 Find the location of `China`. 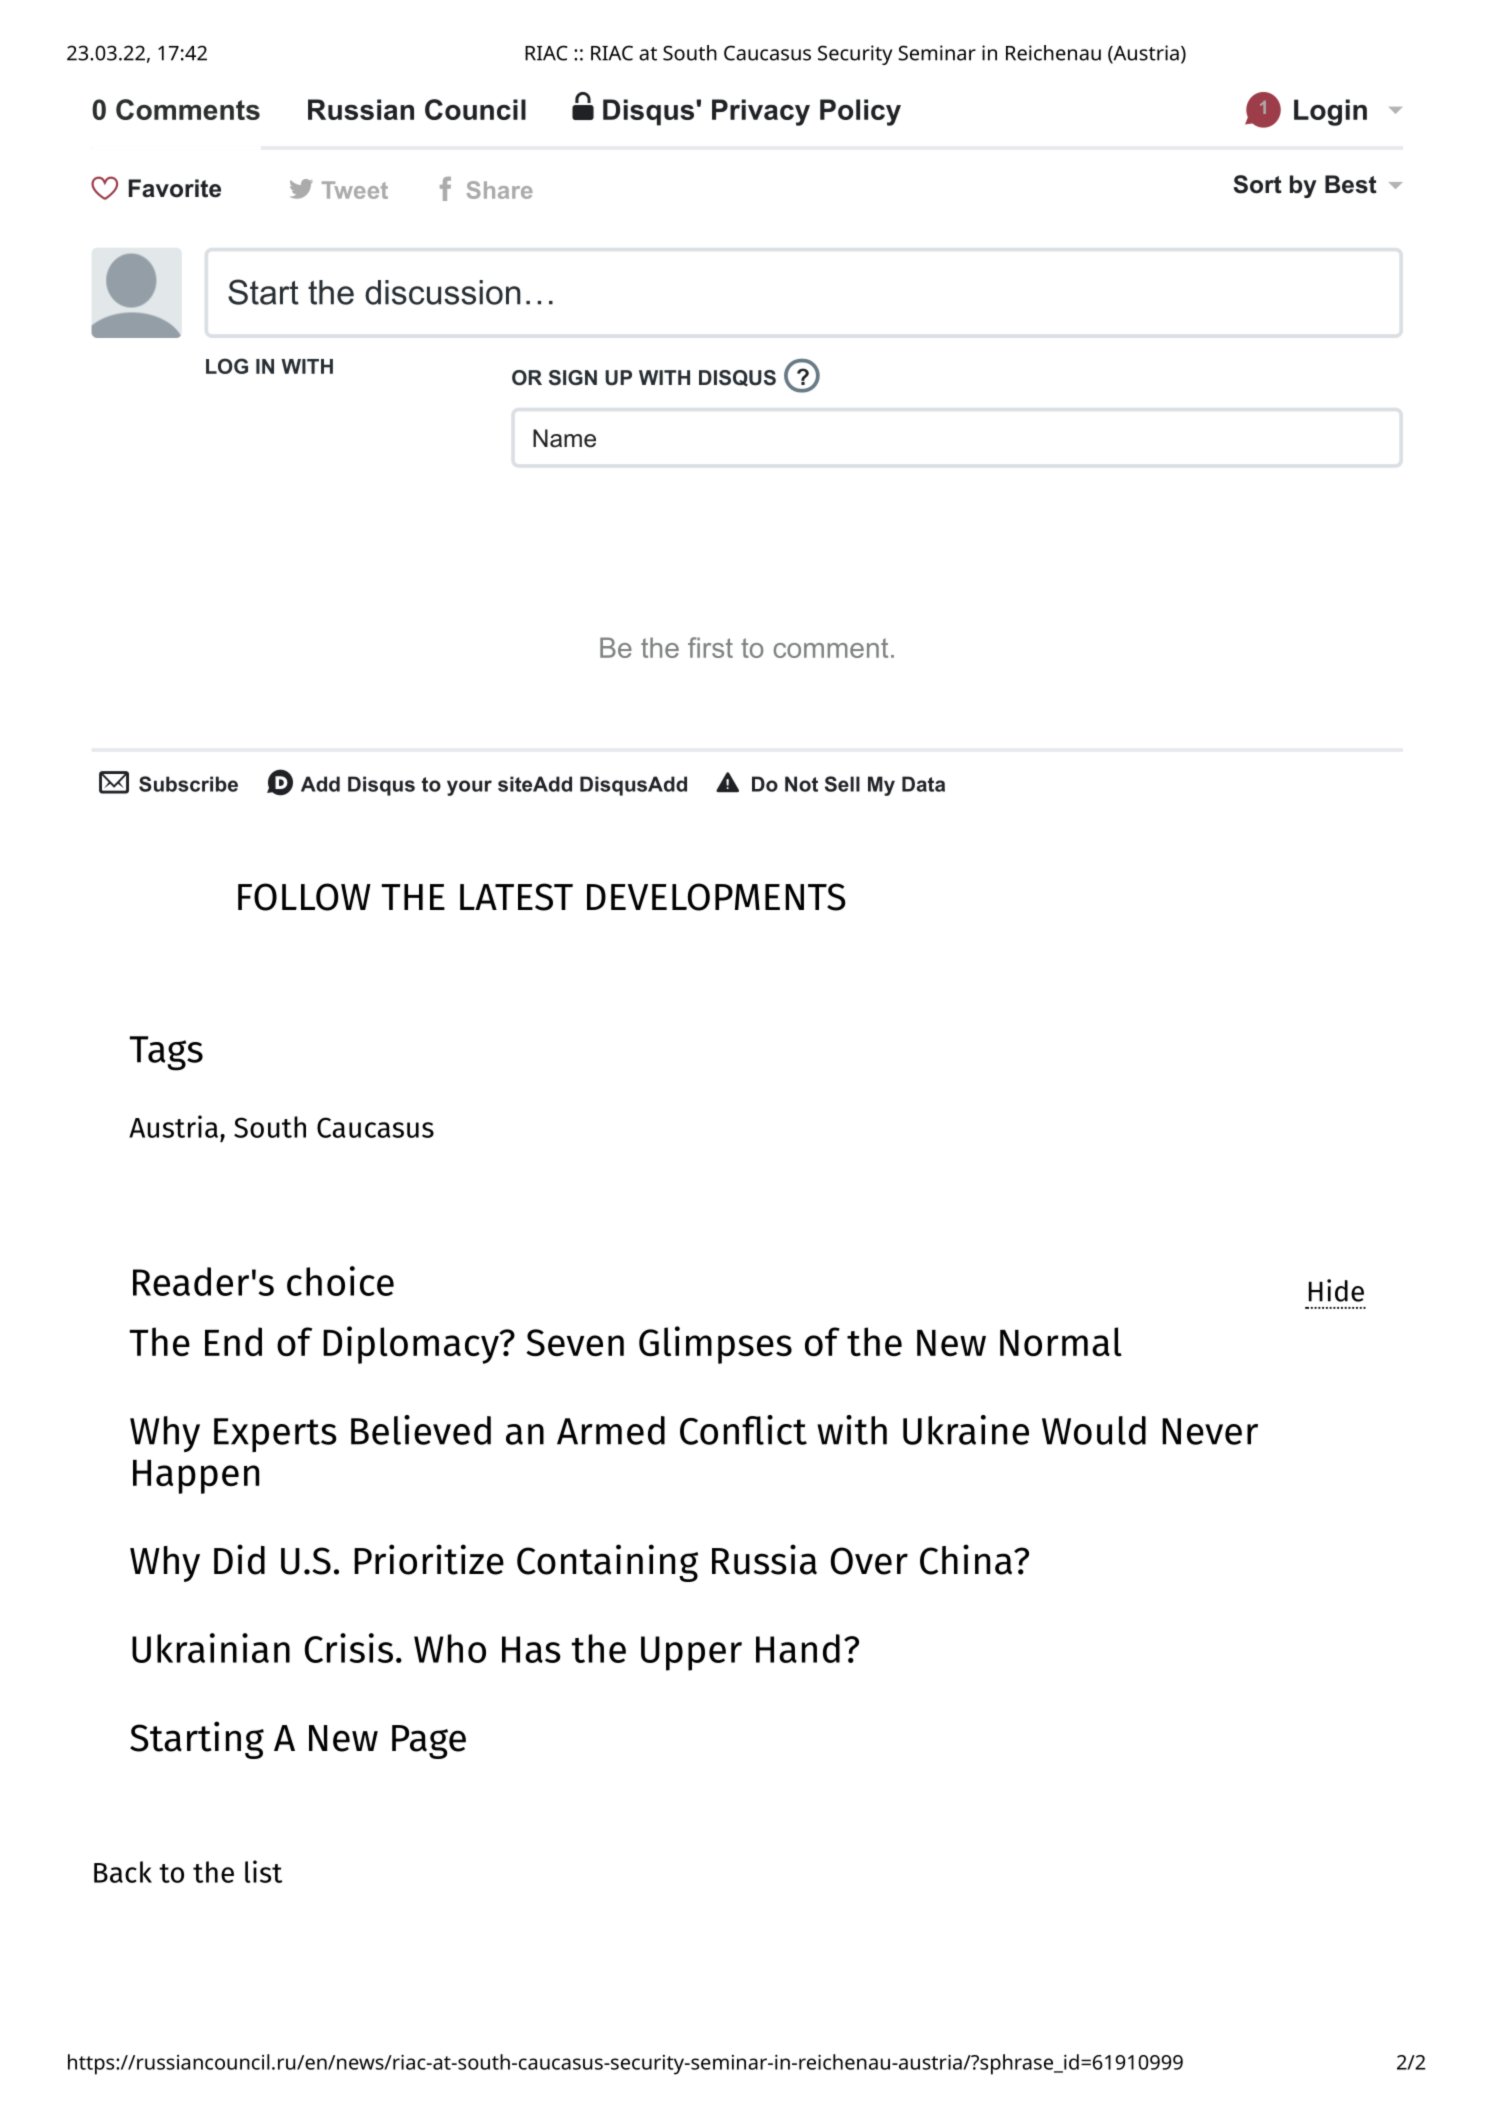

China is located at coordinates (967, 1559).
